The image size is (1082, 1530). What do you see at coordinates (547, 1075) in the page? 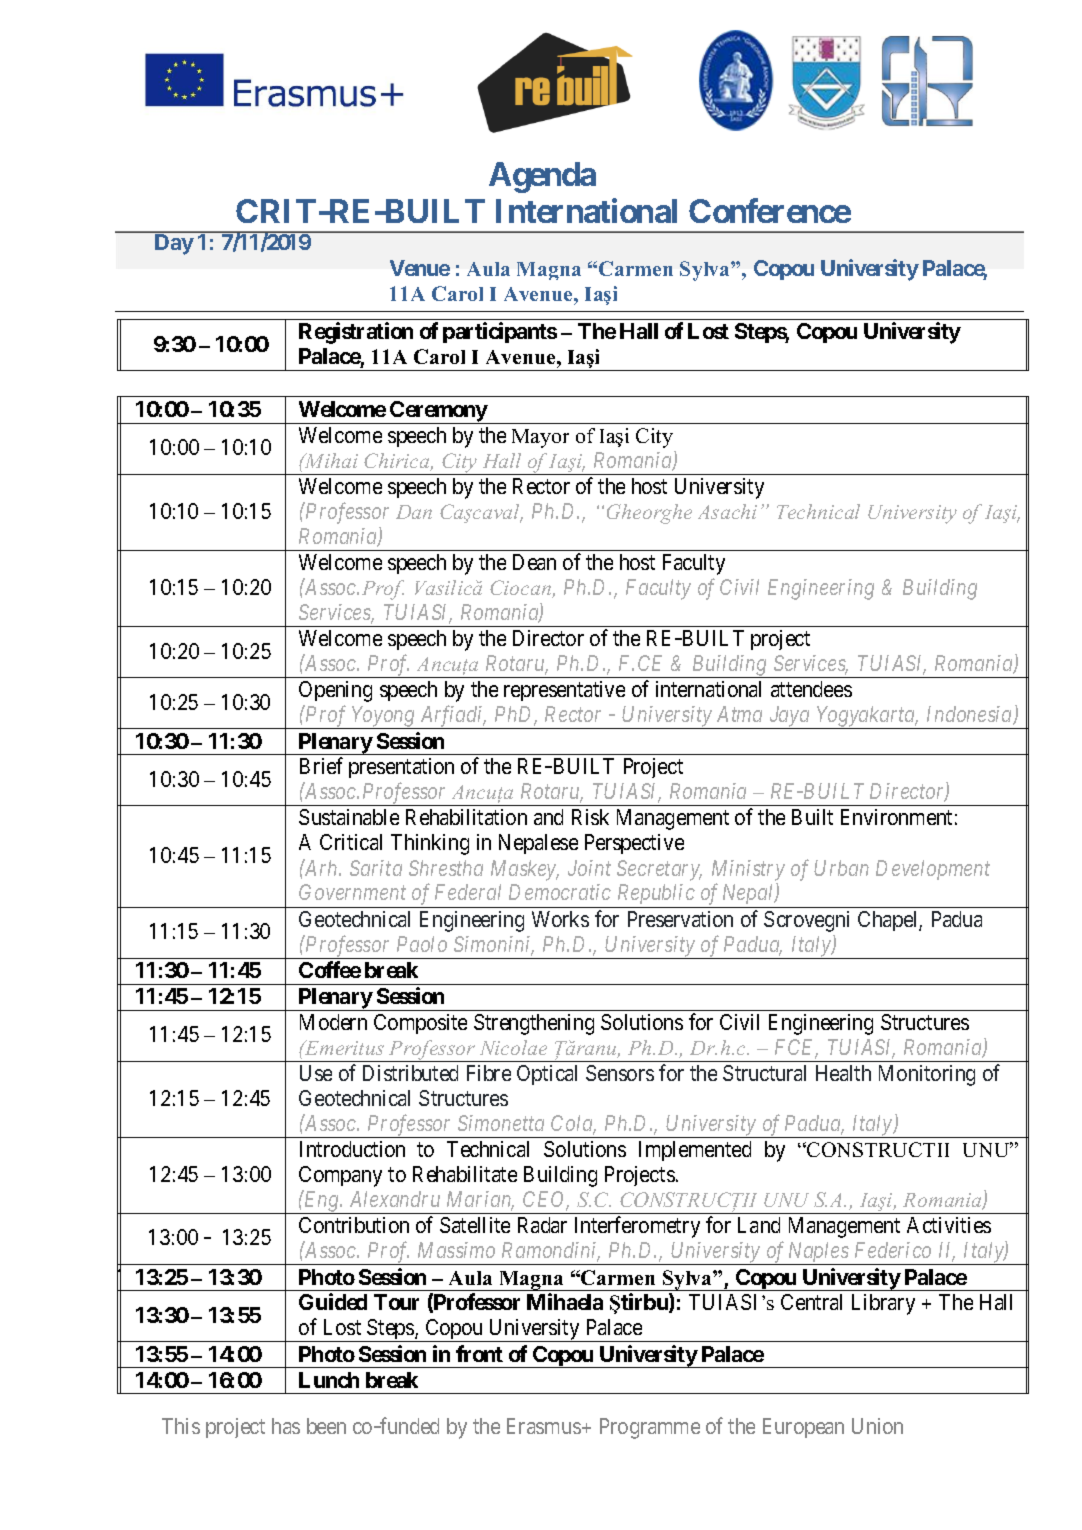
I see `Optical` at bounding box center [547, 1075].
